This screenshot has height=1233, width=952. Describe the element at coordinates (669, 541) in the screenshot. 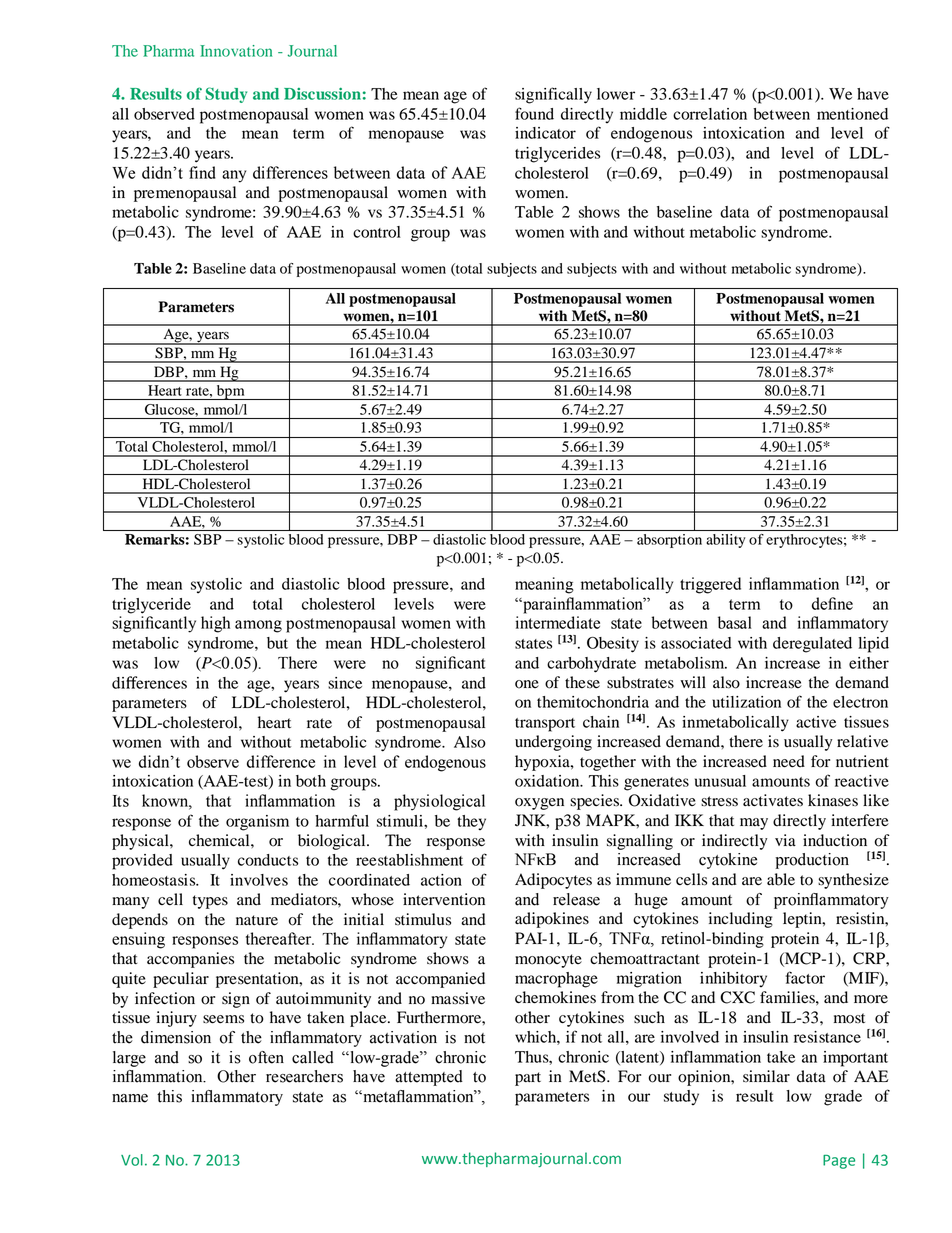

I see `absorption` at that location.
